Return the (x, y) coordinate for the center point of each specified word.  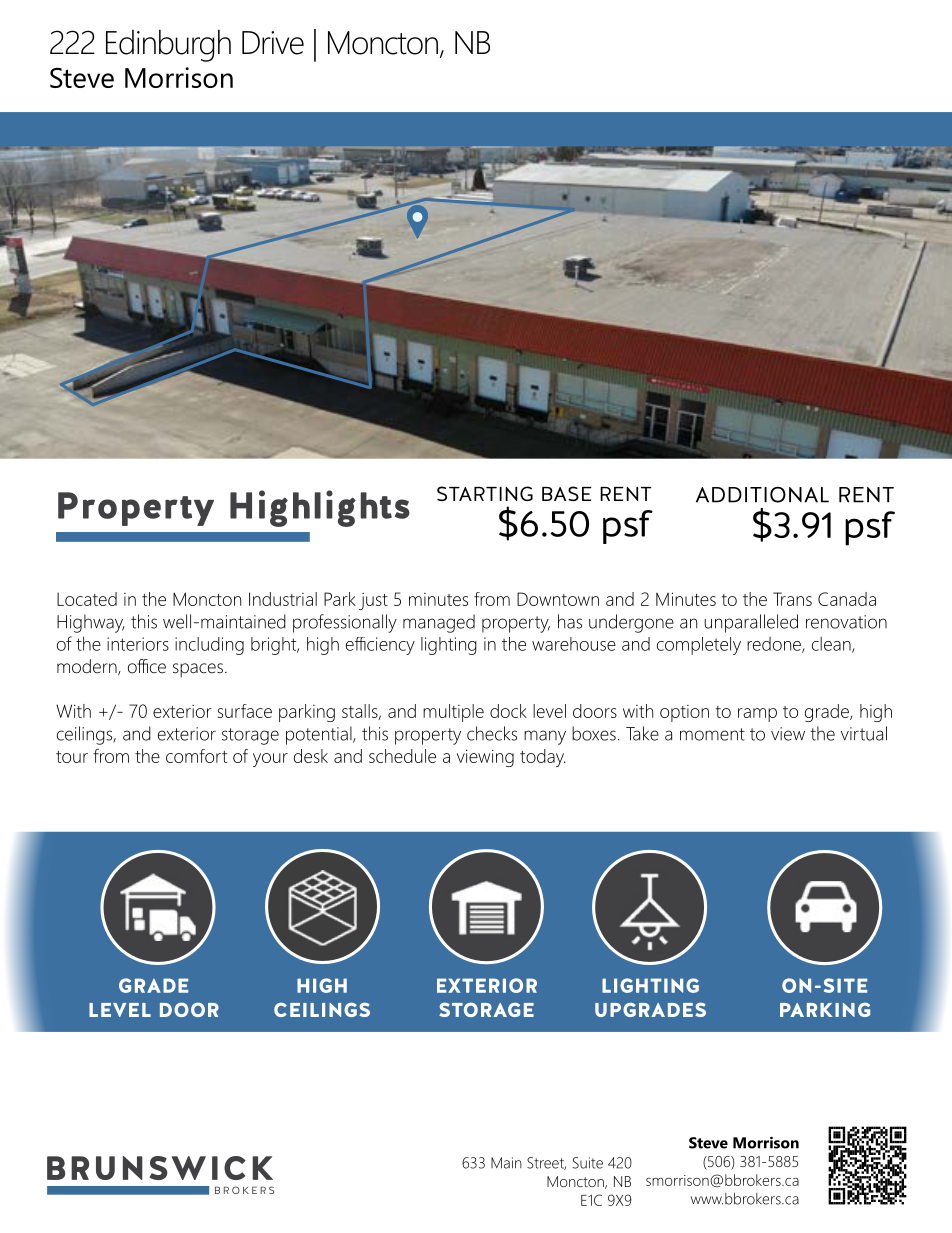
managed (439, 623)
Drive (273, 43)
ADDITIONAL (762, 495)
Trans (792, 599)
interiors (138, 644)
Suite (588, 1163)
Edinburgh (168, 46)
